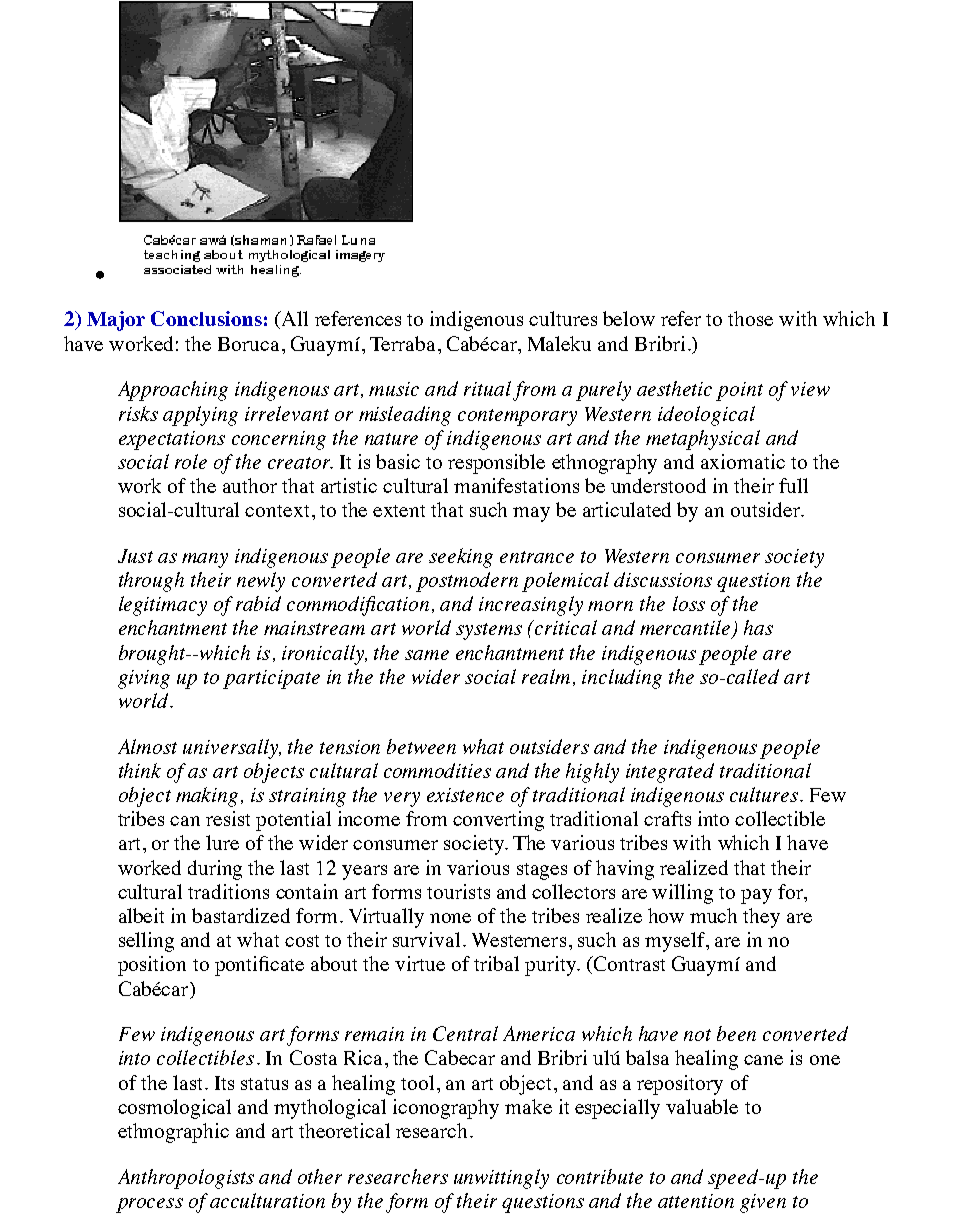 The width and height of the screenshot is (967, 1232). What do you see at coordinates (713, 915) in the screenshot?
I see `much` at bounding box center [713, 915].
